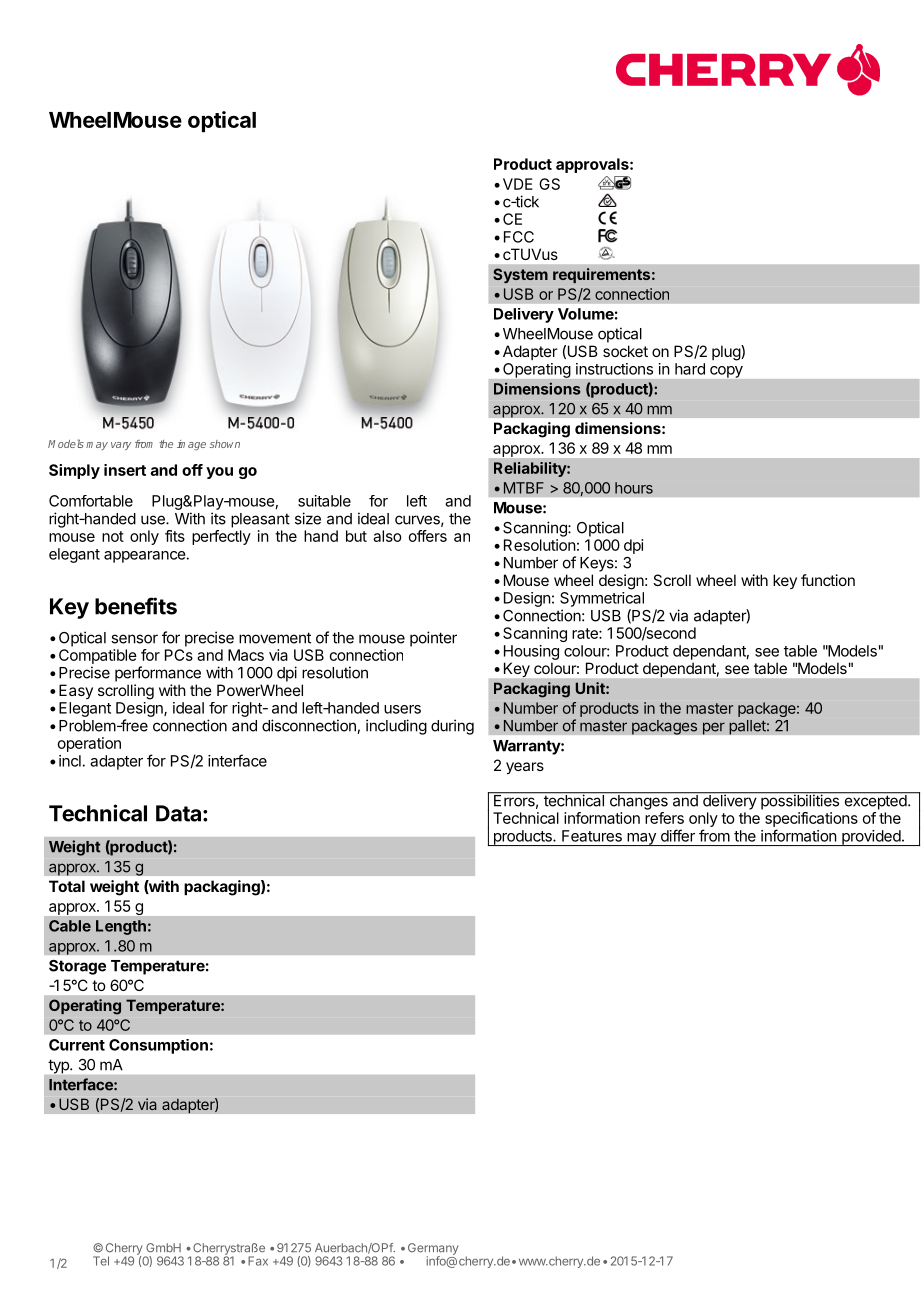 The image size is (924, 1308). What do you see at coordinates (520, 275) in the screenshot?
I see `System` at bounding box center [520, 275].
